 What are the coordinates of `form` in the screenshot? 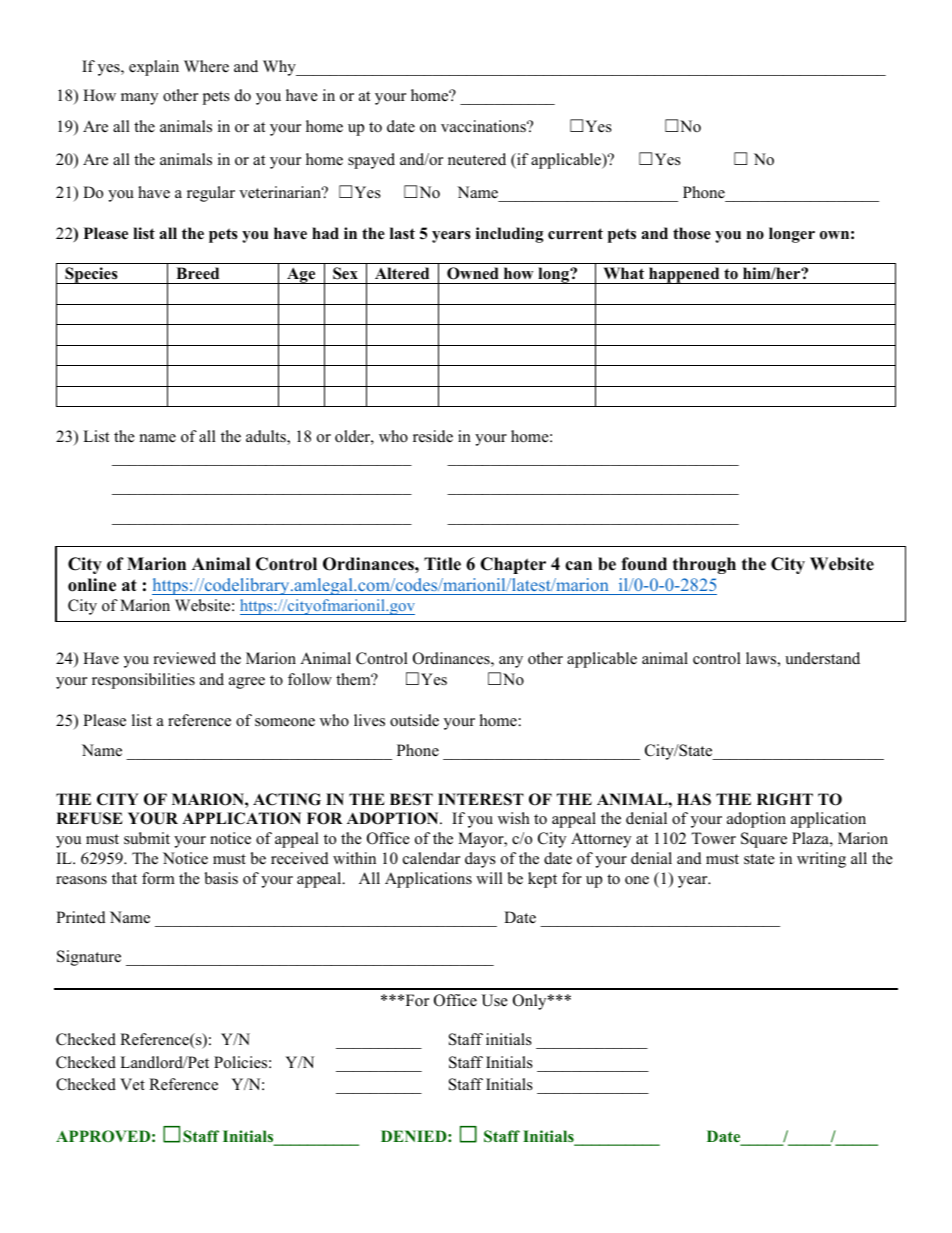 It's located at (158, 878).
